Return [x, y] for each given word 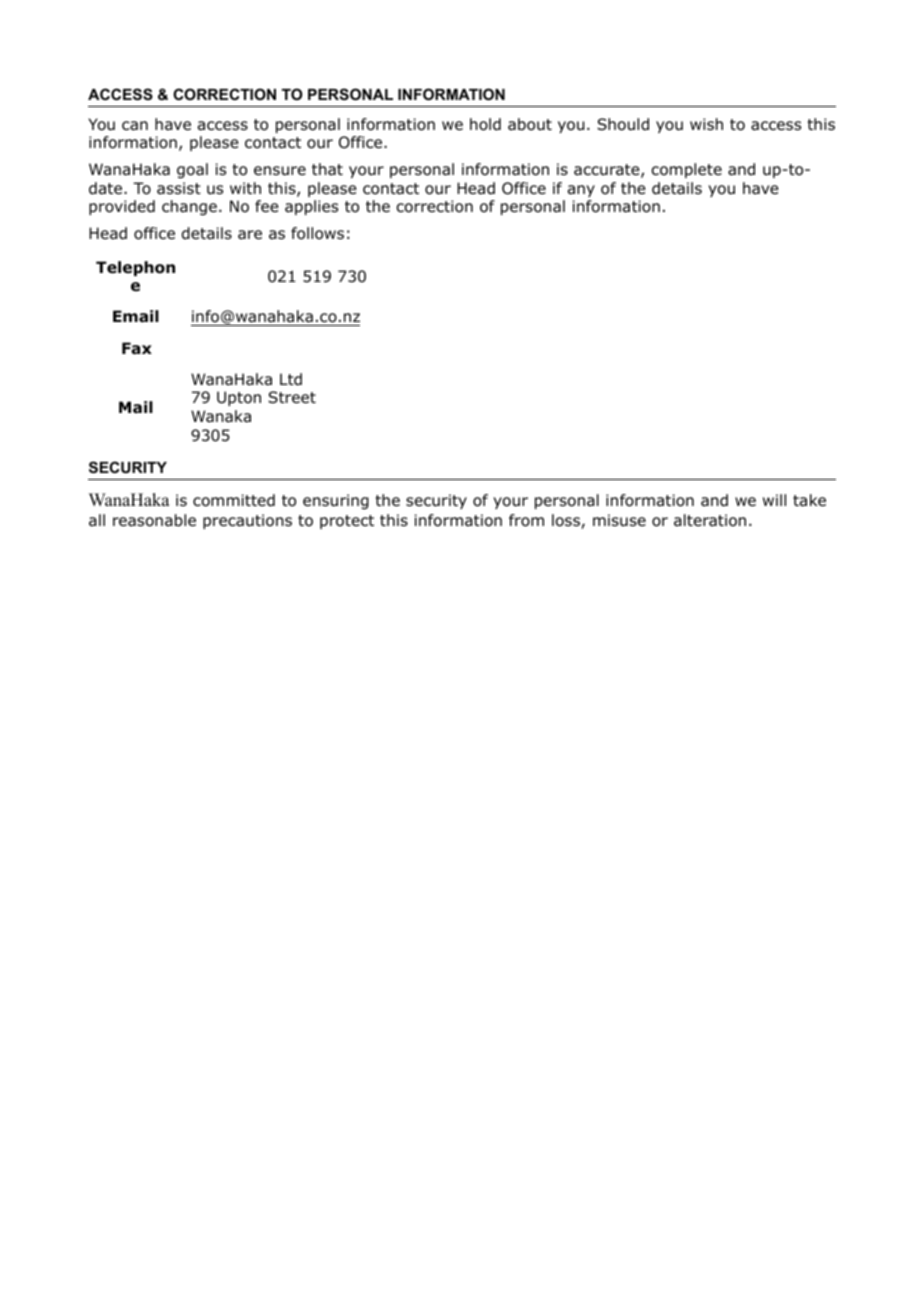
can [135, 126]
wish [706, 124]
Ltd [291, 379]
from [526, 520]
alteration [710, 520]
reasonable [154, 520]
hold [485, 124]
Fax [137, 348]
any [581, 191]
